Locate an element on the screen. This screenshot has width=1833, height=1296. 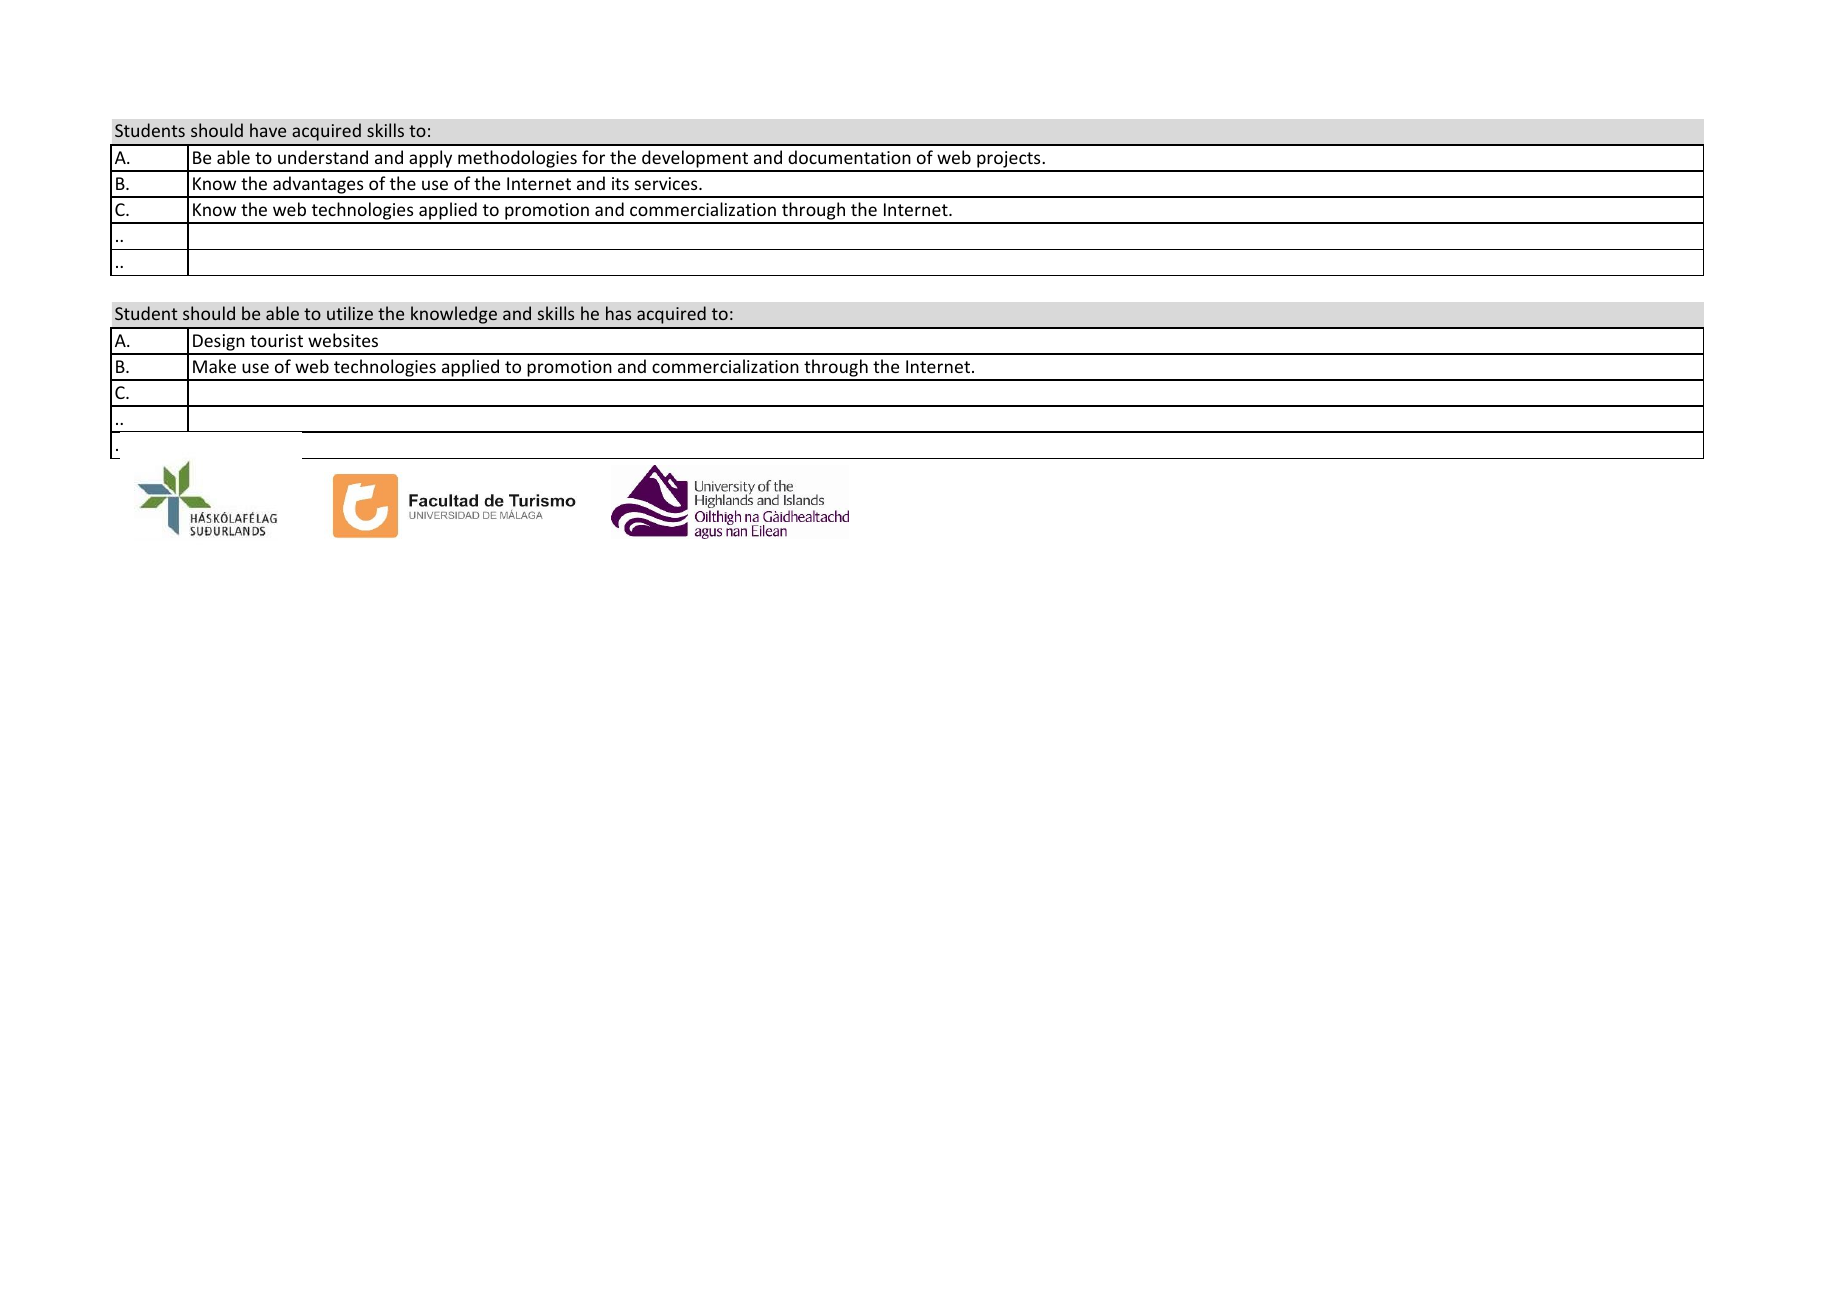
documentation is located at coordinates (849, 157).
